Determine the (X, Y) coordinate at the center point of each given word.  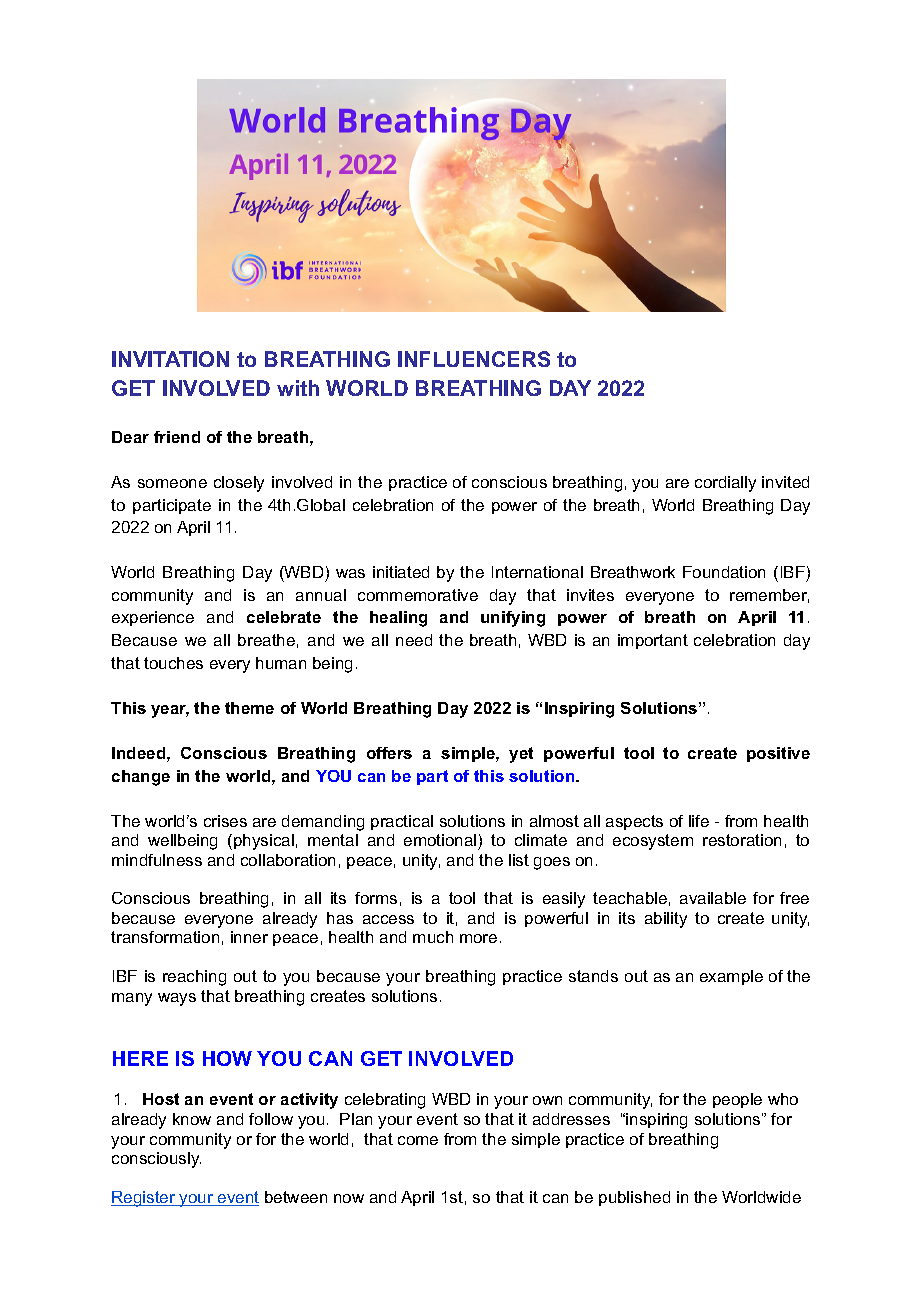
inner (249, 937)
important (653, 641)
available (713, 898)
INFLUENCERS (474, 359)
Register (144, 1199)
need (414, 640)
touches (173, 663)
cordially (725, 484)
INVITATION (170, 359)
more (478, 938)
